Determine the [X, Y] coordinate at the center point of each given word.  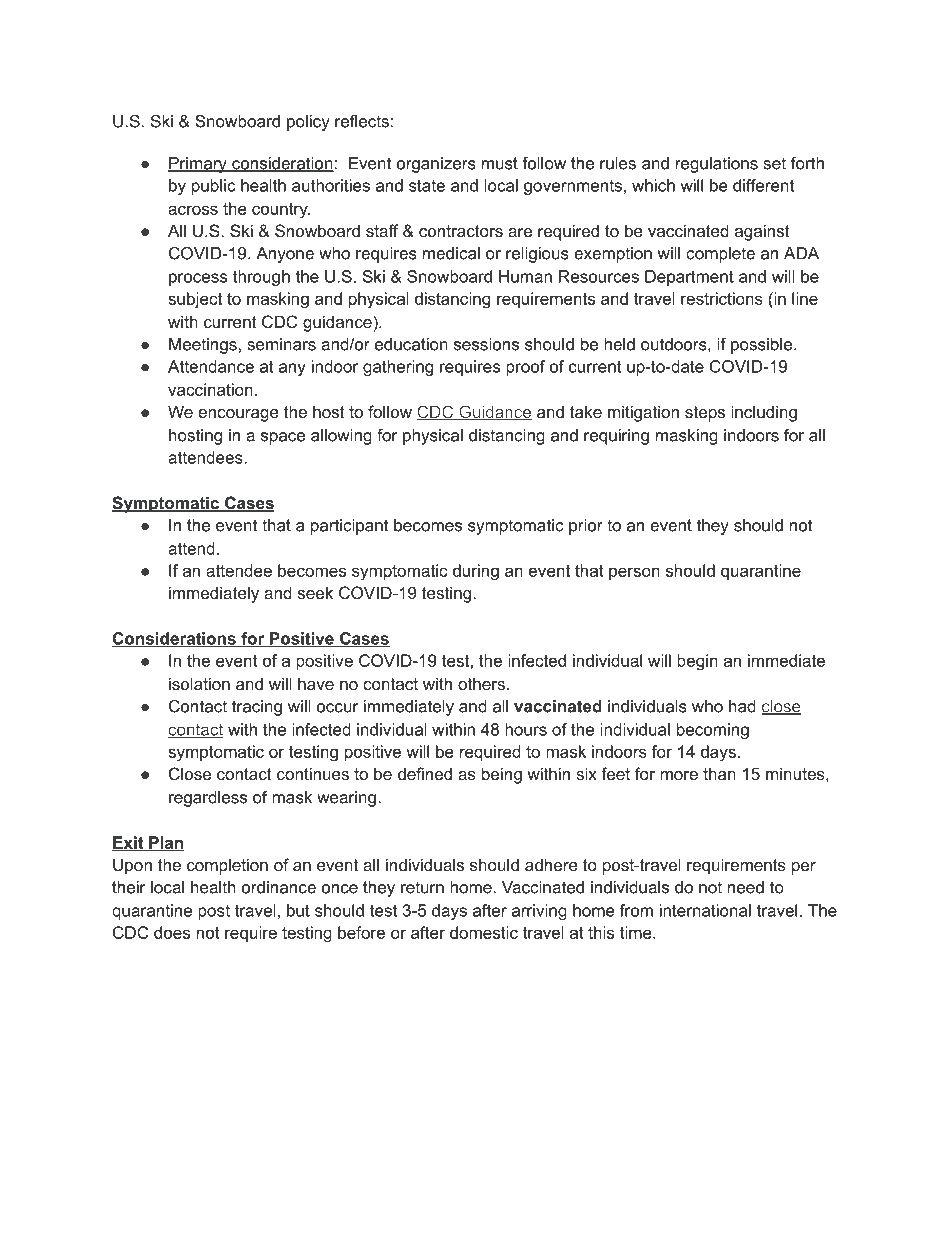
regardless [208, 799]
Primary [198, 165]
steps [705, 414]
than [719, 773]
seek [315, 592]
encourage [238, 415]
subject [195, 300]
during [476, 572]
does [172, 932]
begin [697, 662]
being [502, 775]
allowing [341, 437]
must [500, 163]
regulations [717, 165]
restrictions [722, 298]
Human [525, 276]
